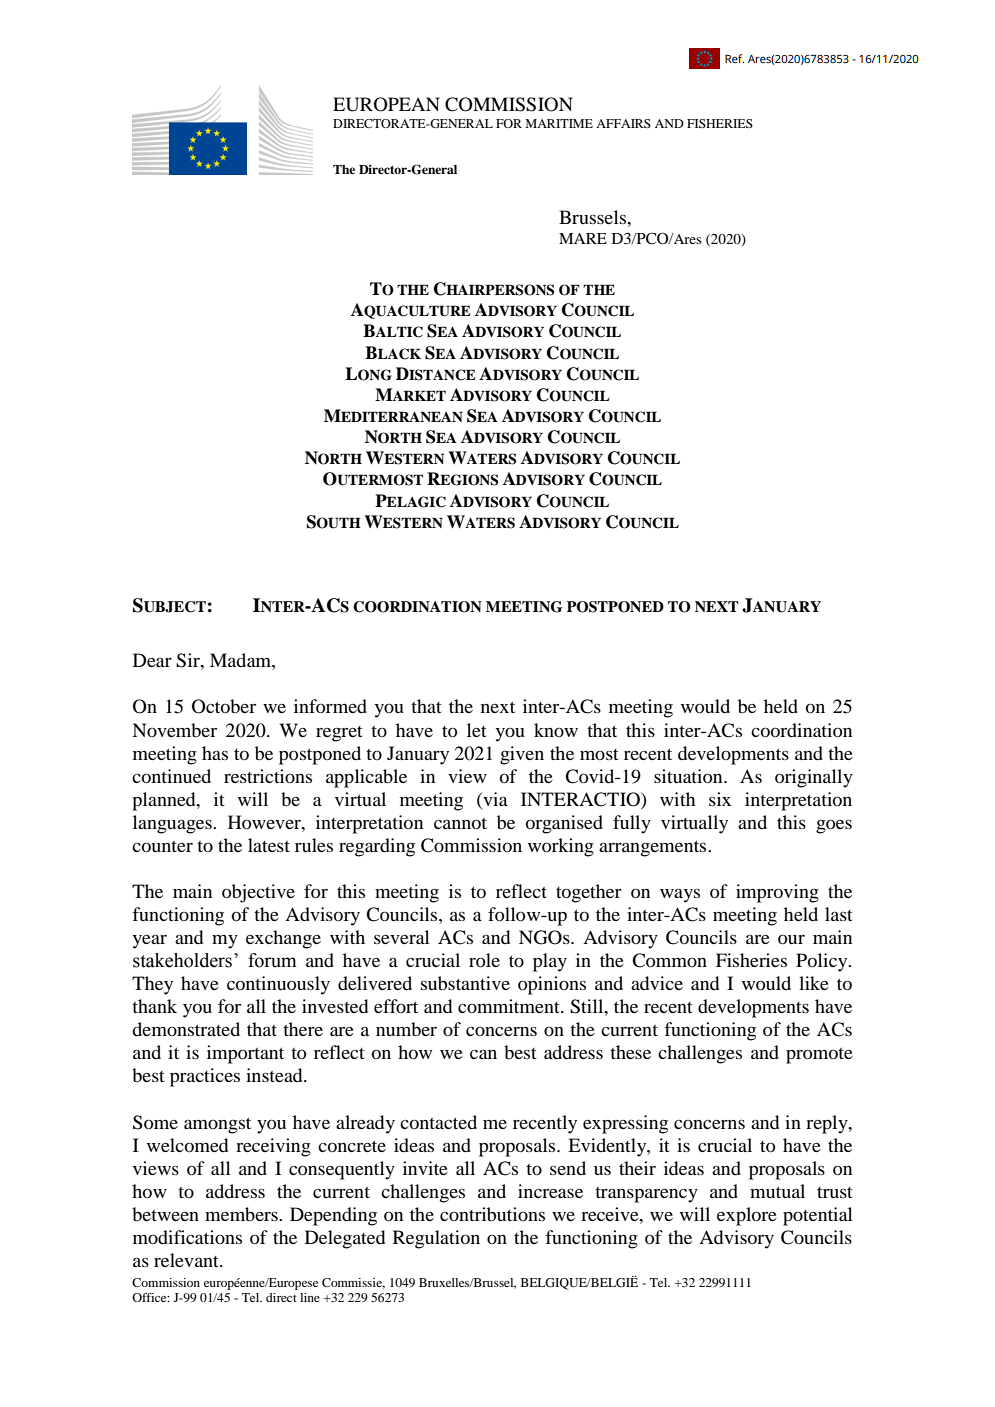 This document has height=1407, width=995. Describe the element at coordinates (559, 123) in the document. I see `MARITIME` at that location.
